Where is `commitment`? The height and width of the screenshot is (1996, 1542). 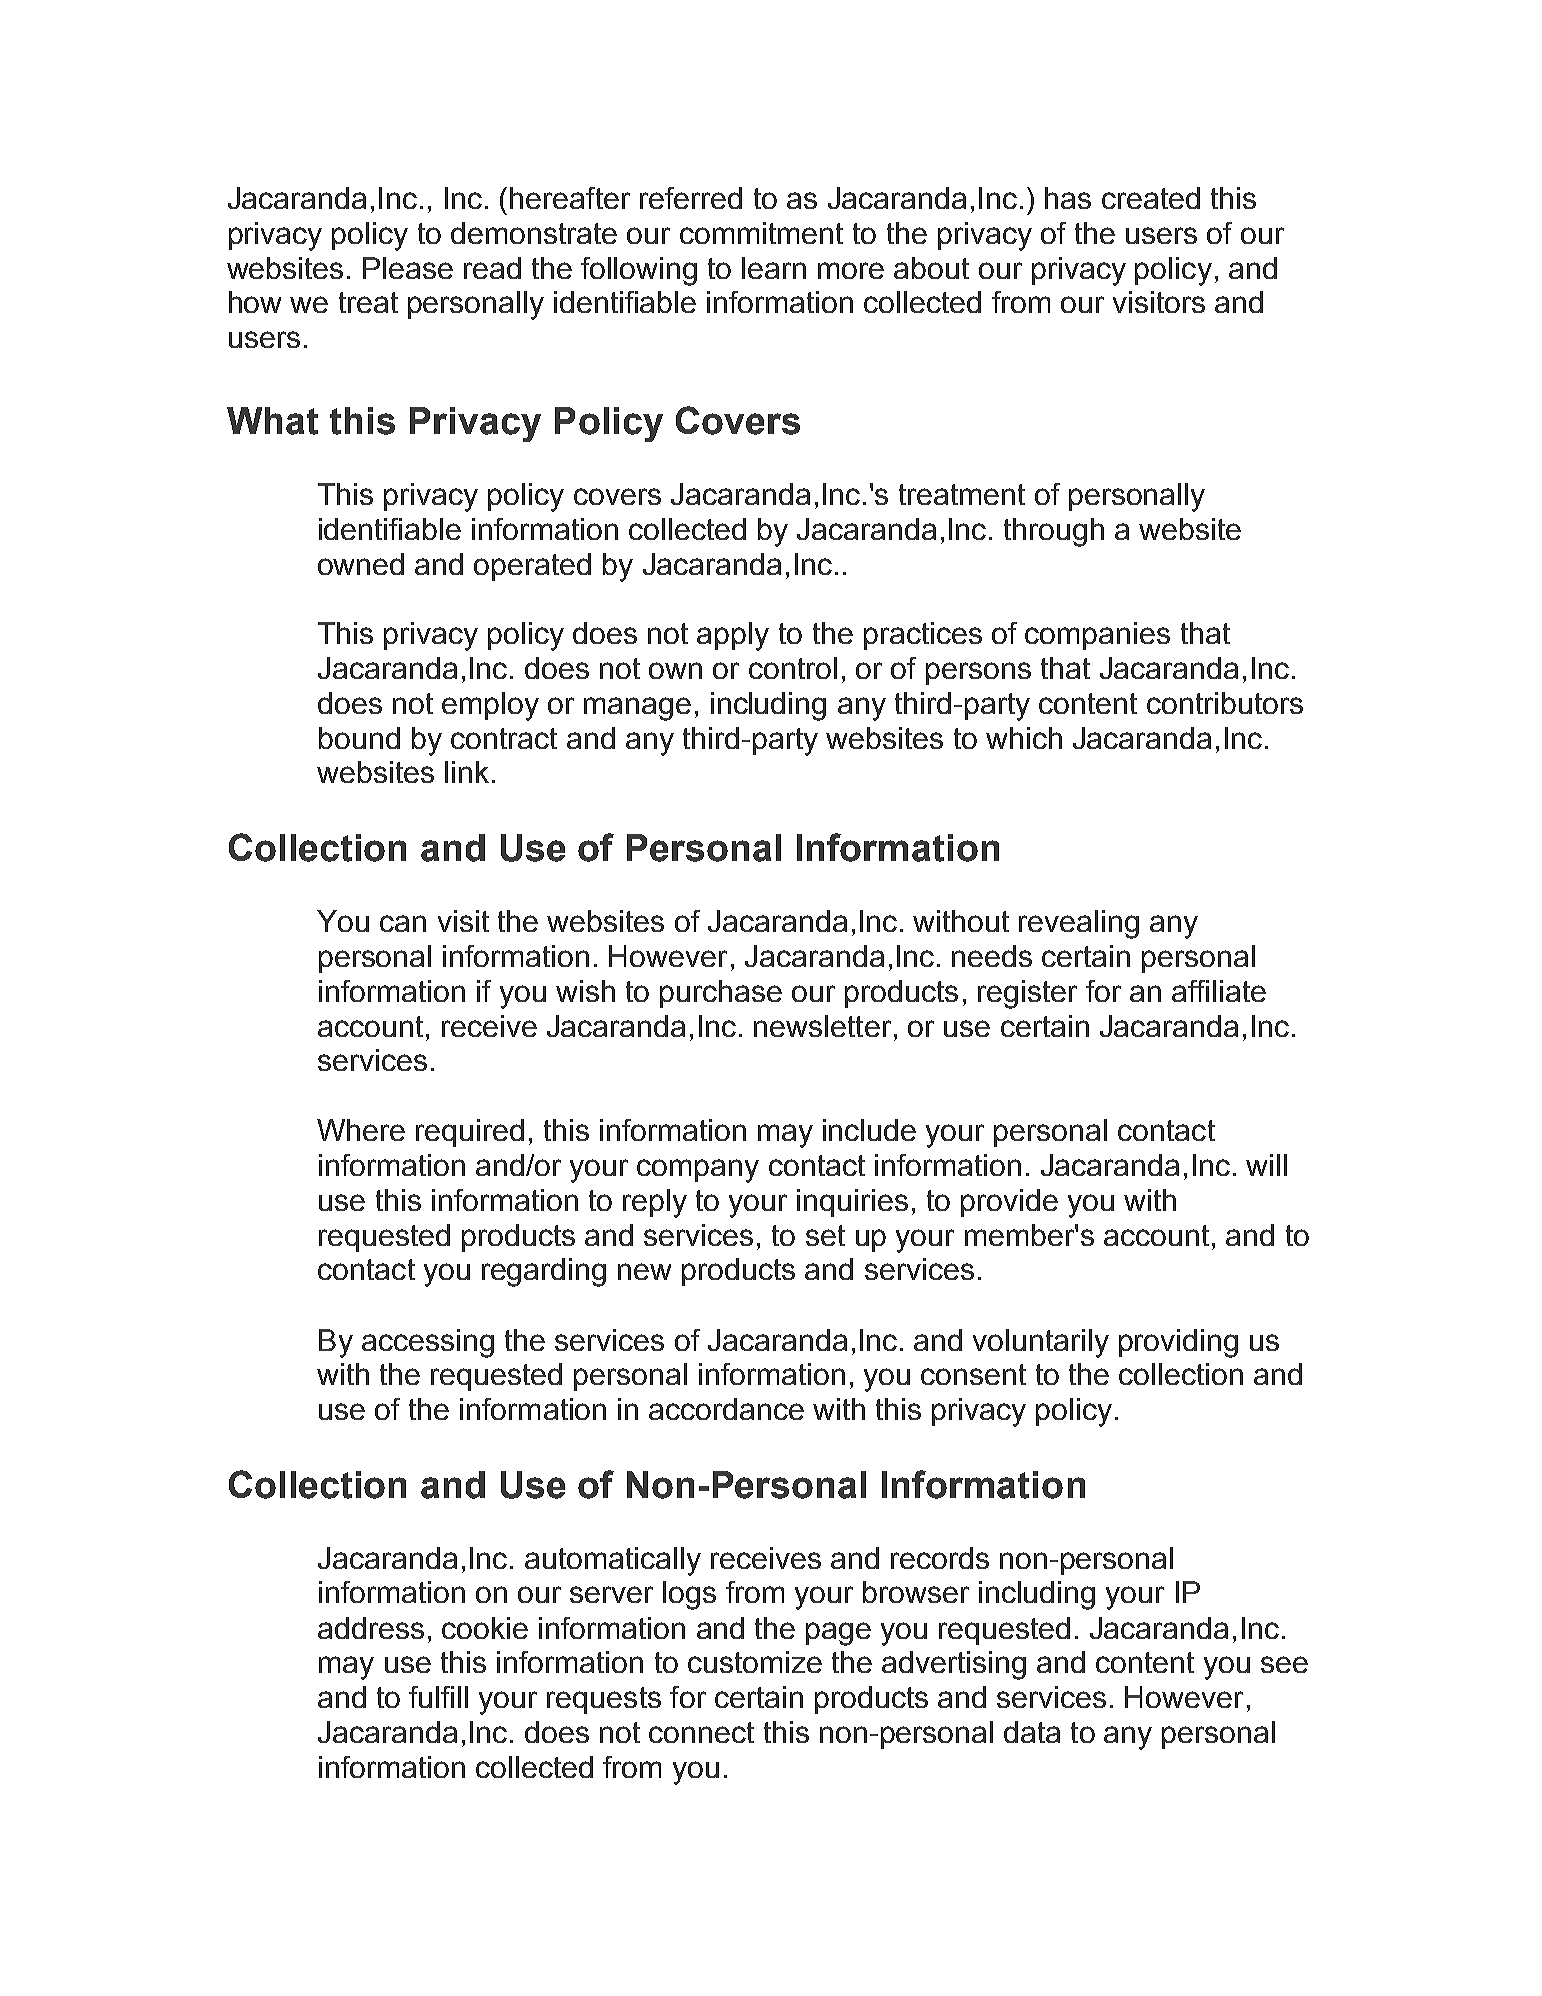
commitment is located at coordinates (761, 233).
